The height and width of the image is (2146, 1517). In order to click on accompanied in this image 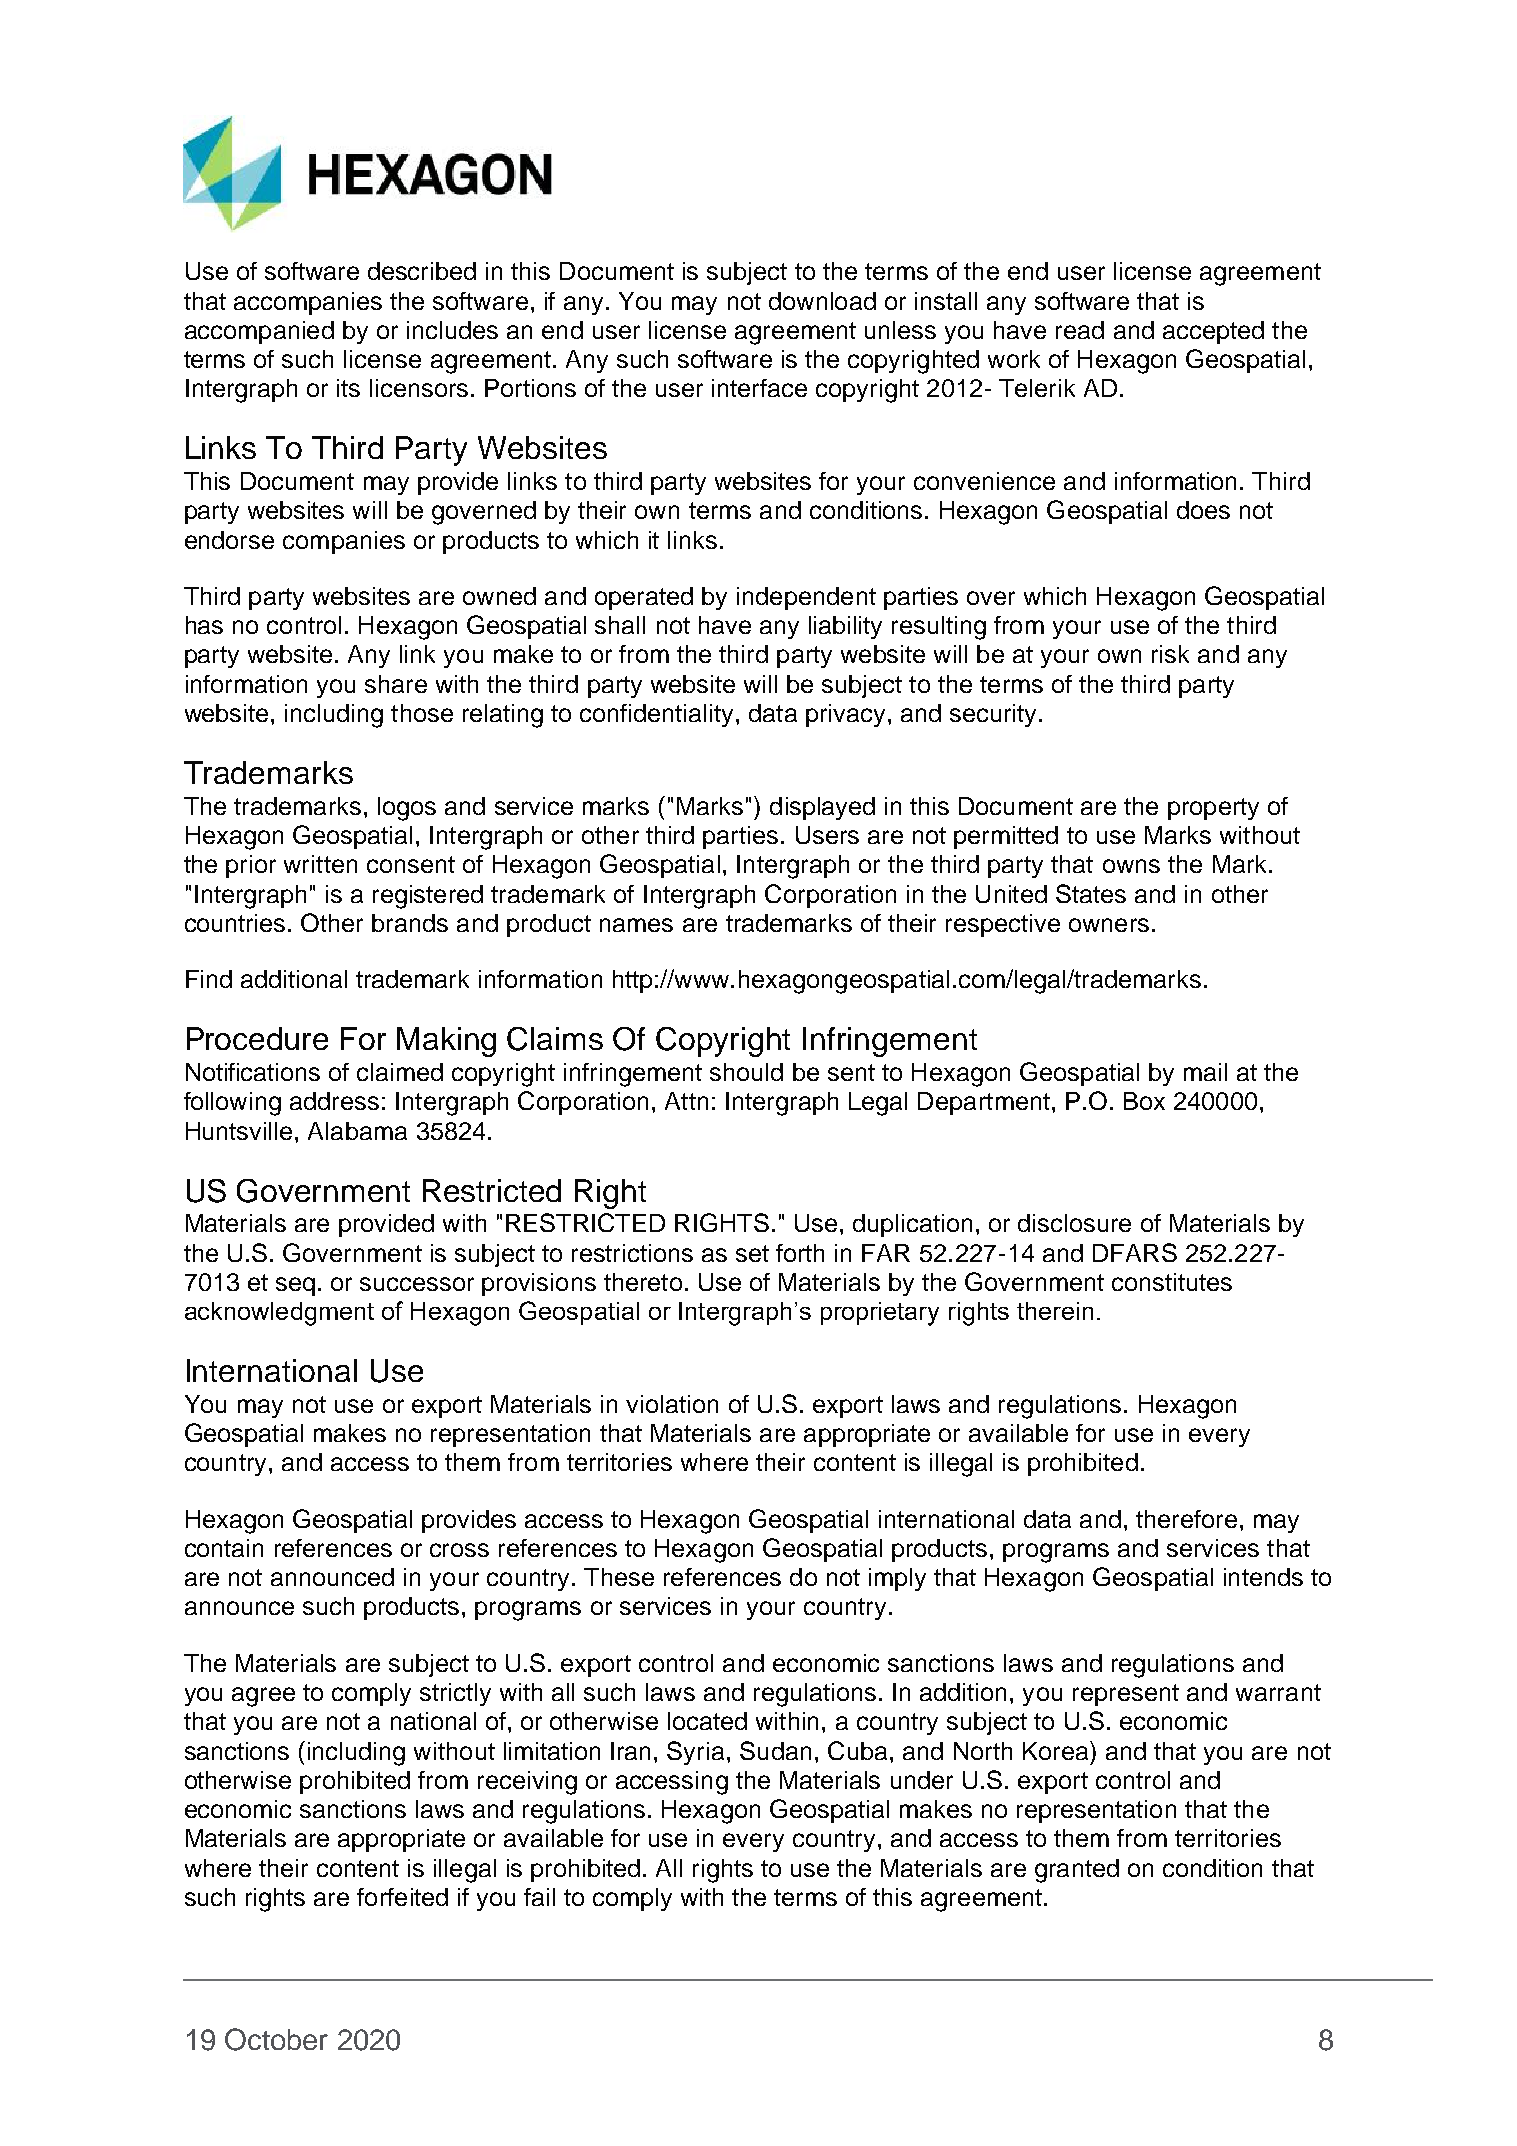, I will do `click(259, 332)`.
